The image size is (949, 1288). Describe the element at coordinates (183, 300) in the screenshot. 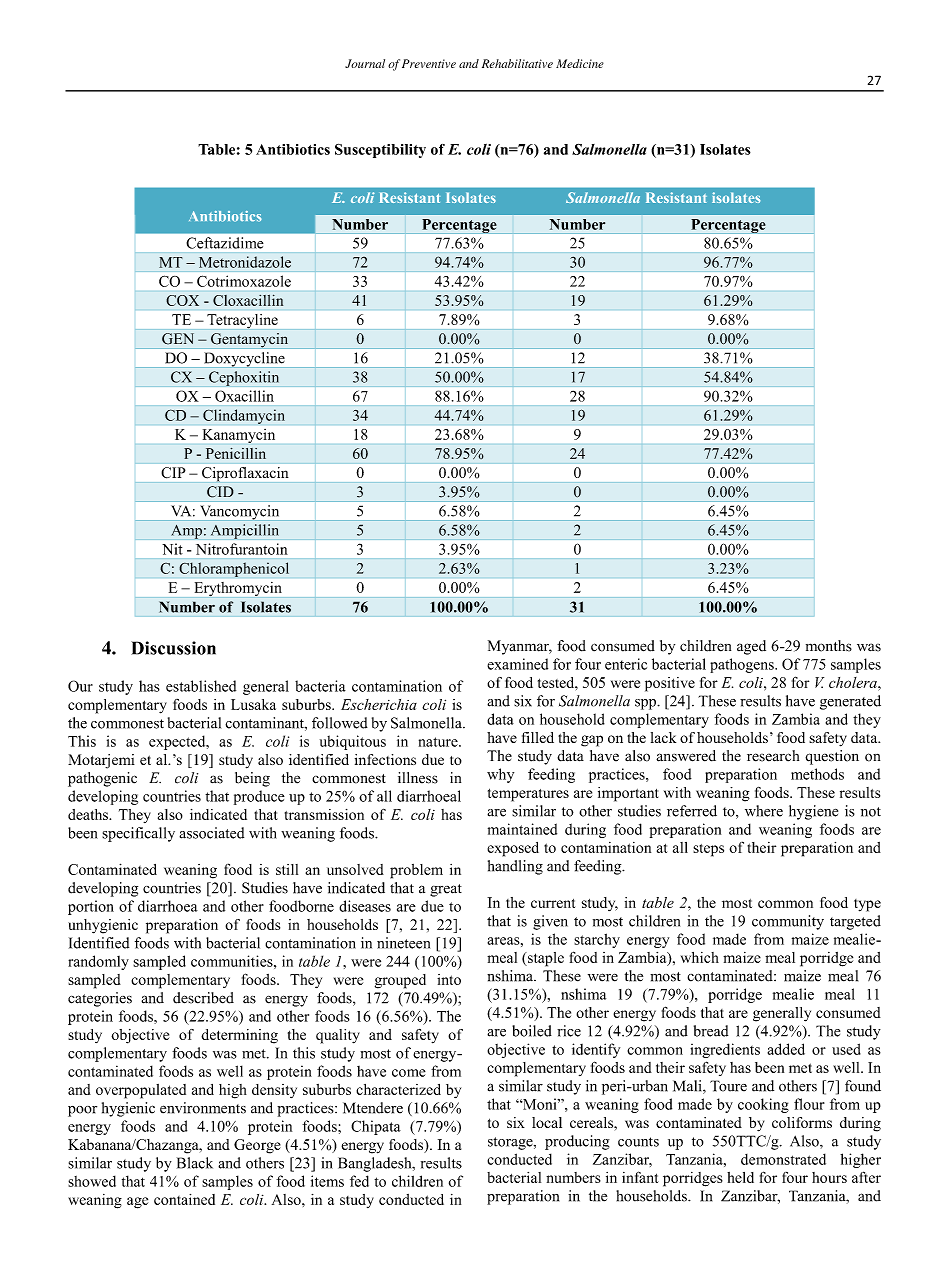

I see `COX` at that location.
